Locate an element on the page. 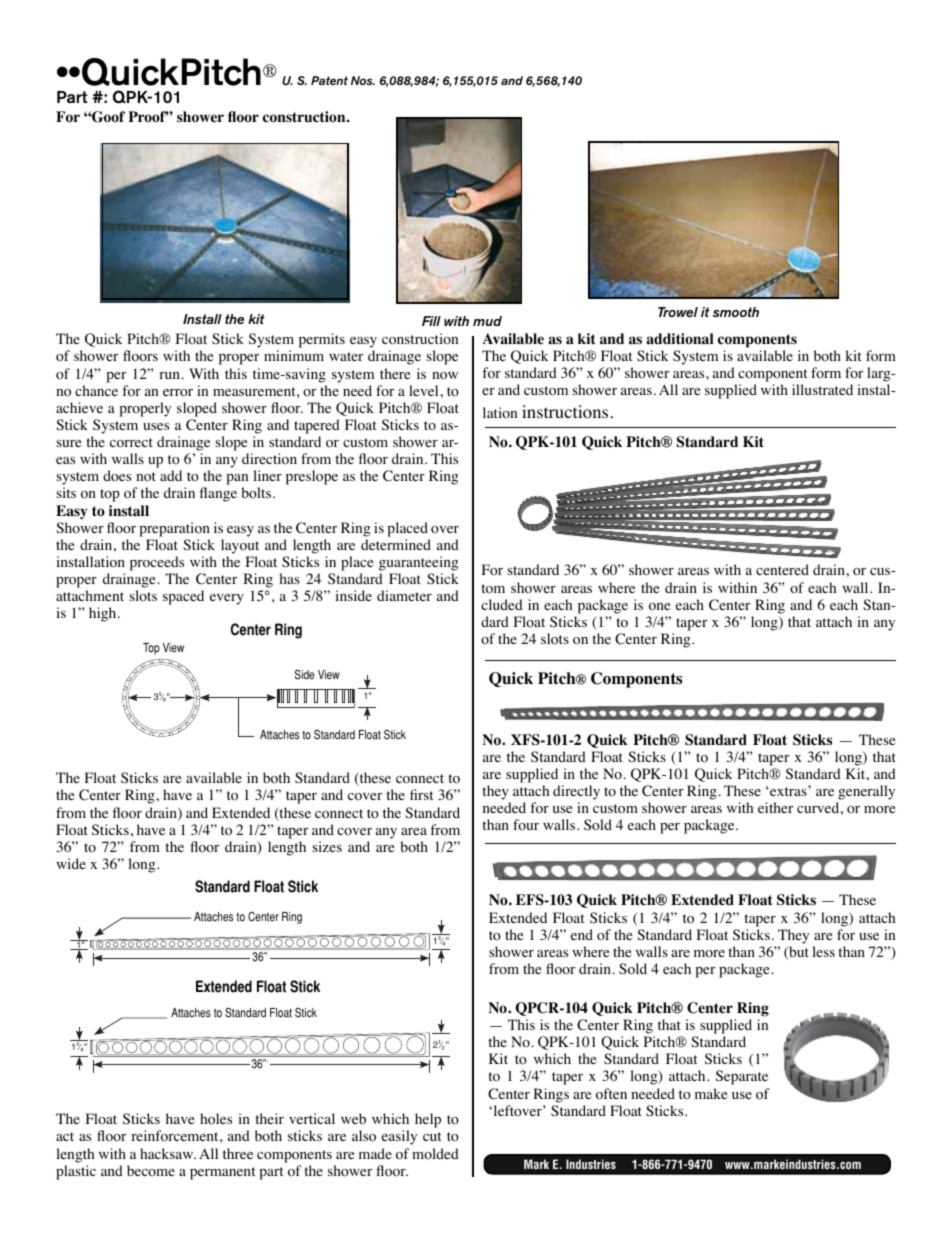 This image has width=952, height=1233. guaranteeing is located at coordinates (419, 563).
